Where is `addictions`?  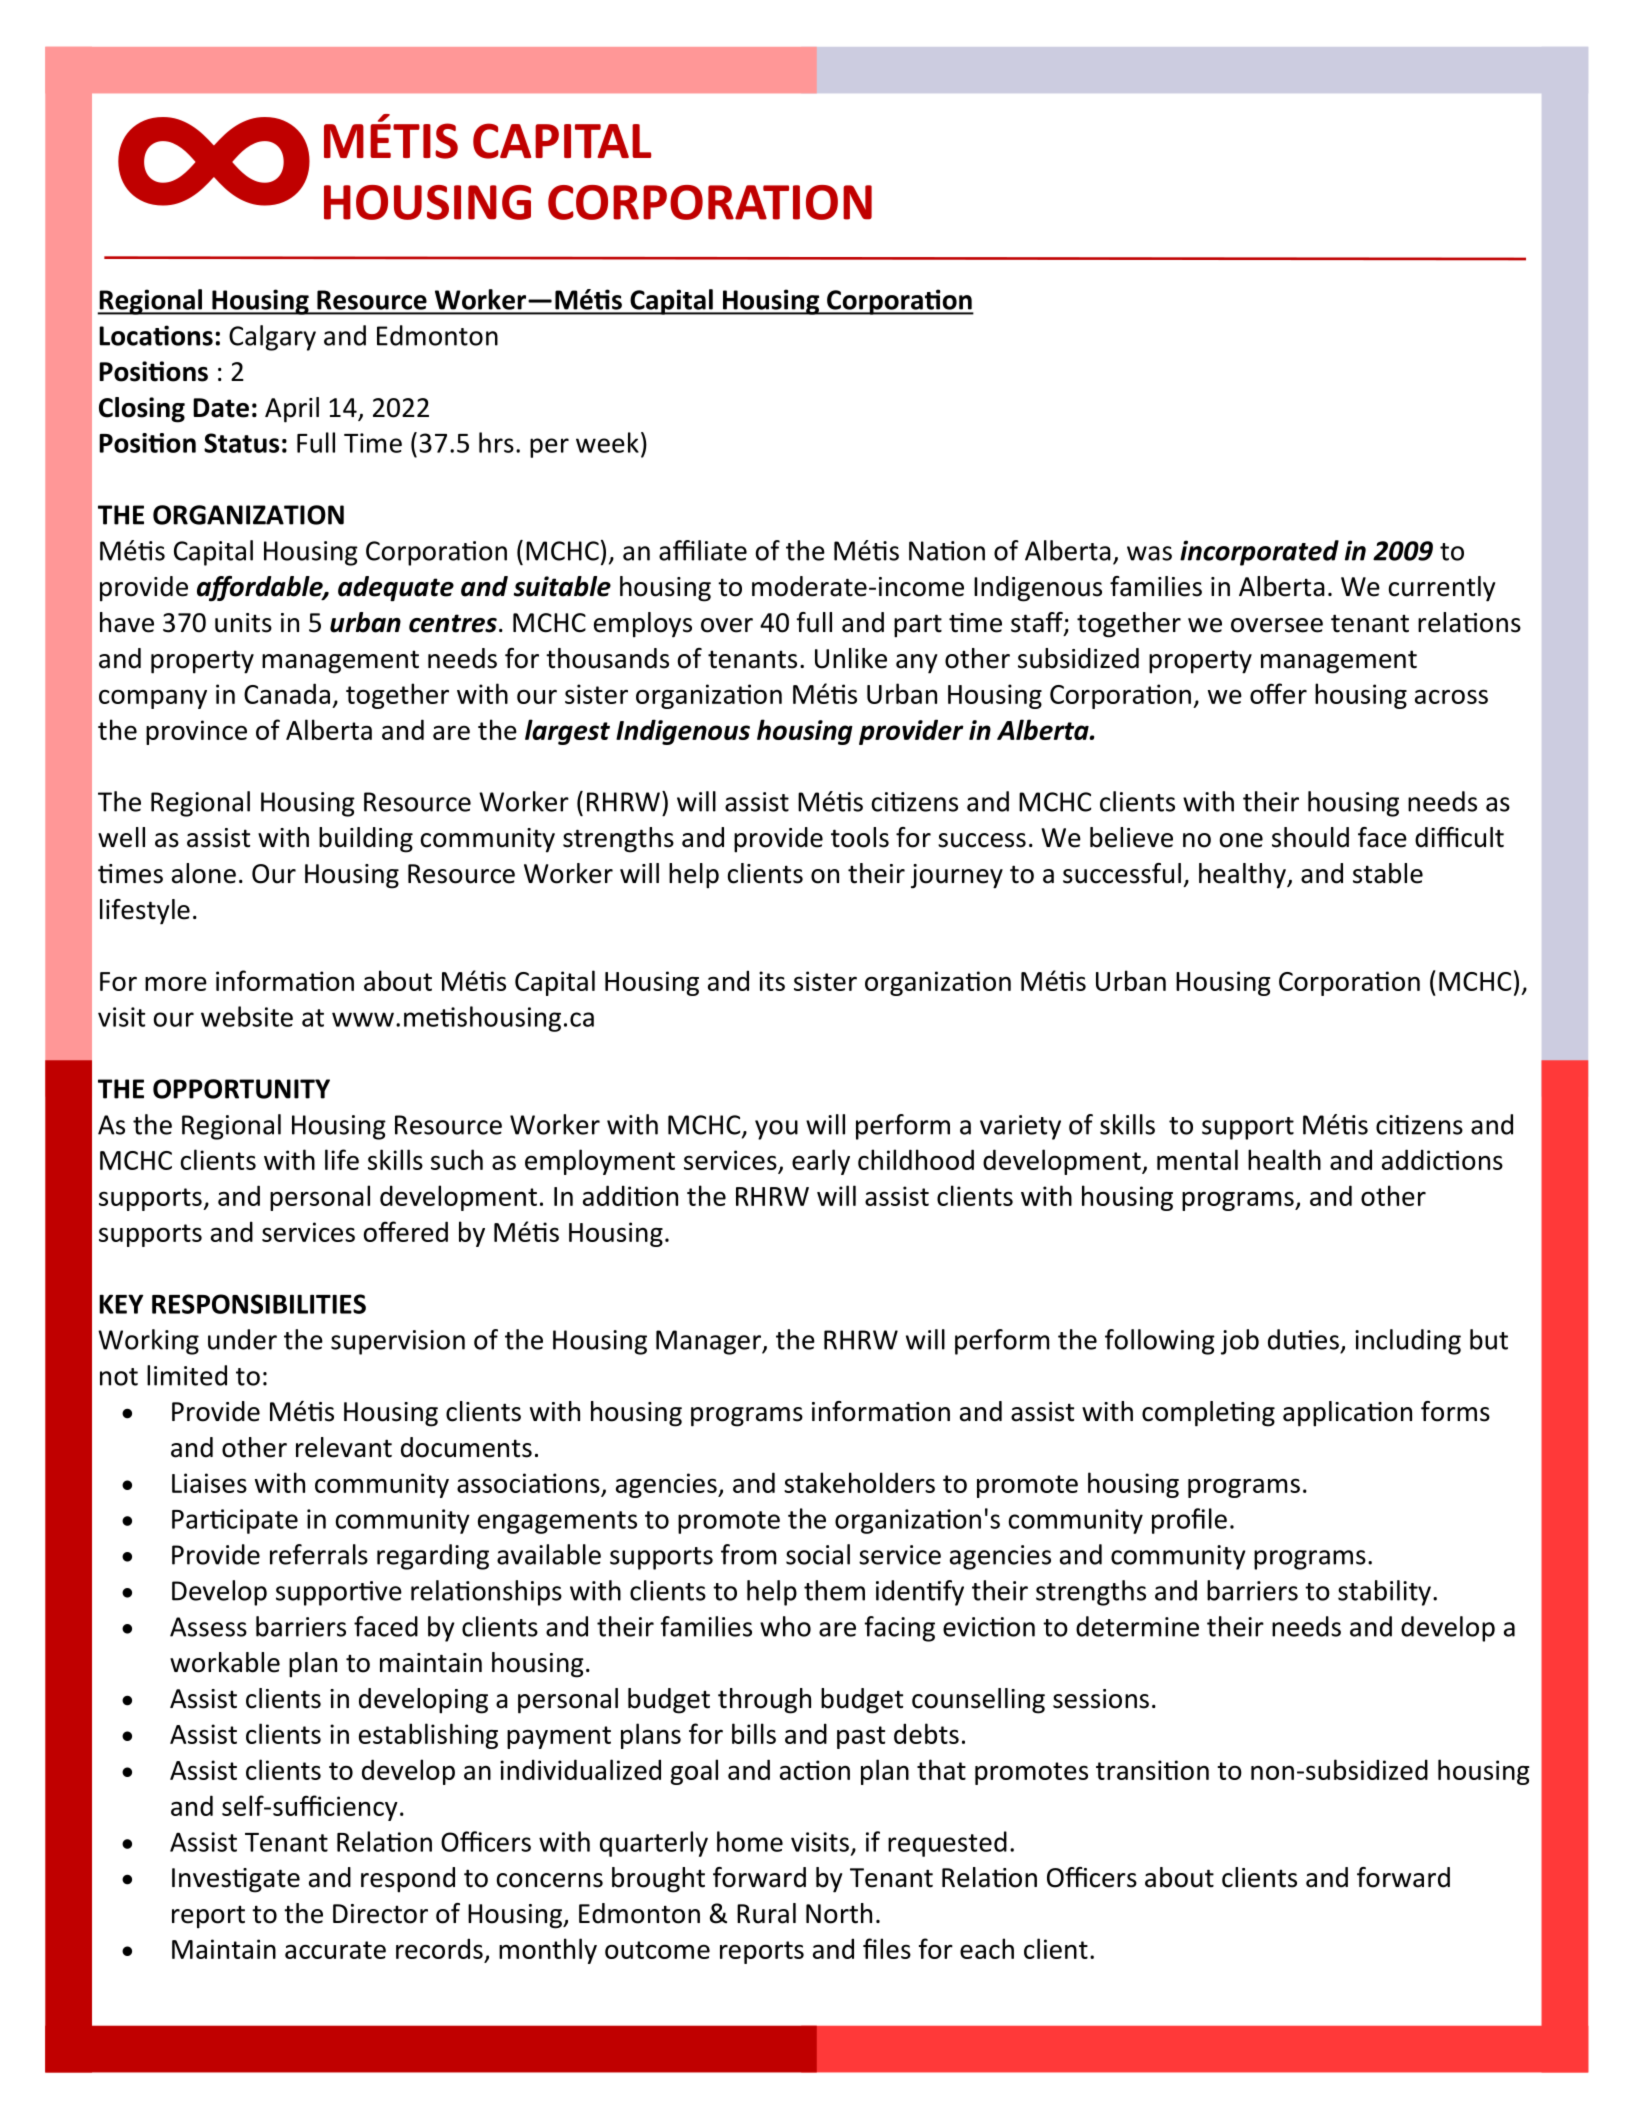 addictions is located at coordinates (1442, 1159).
